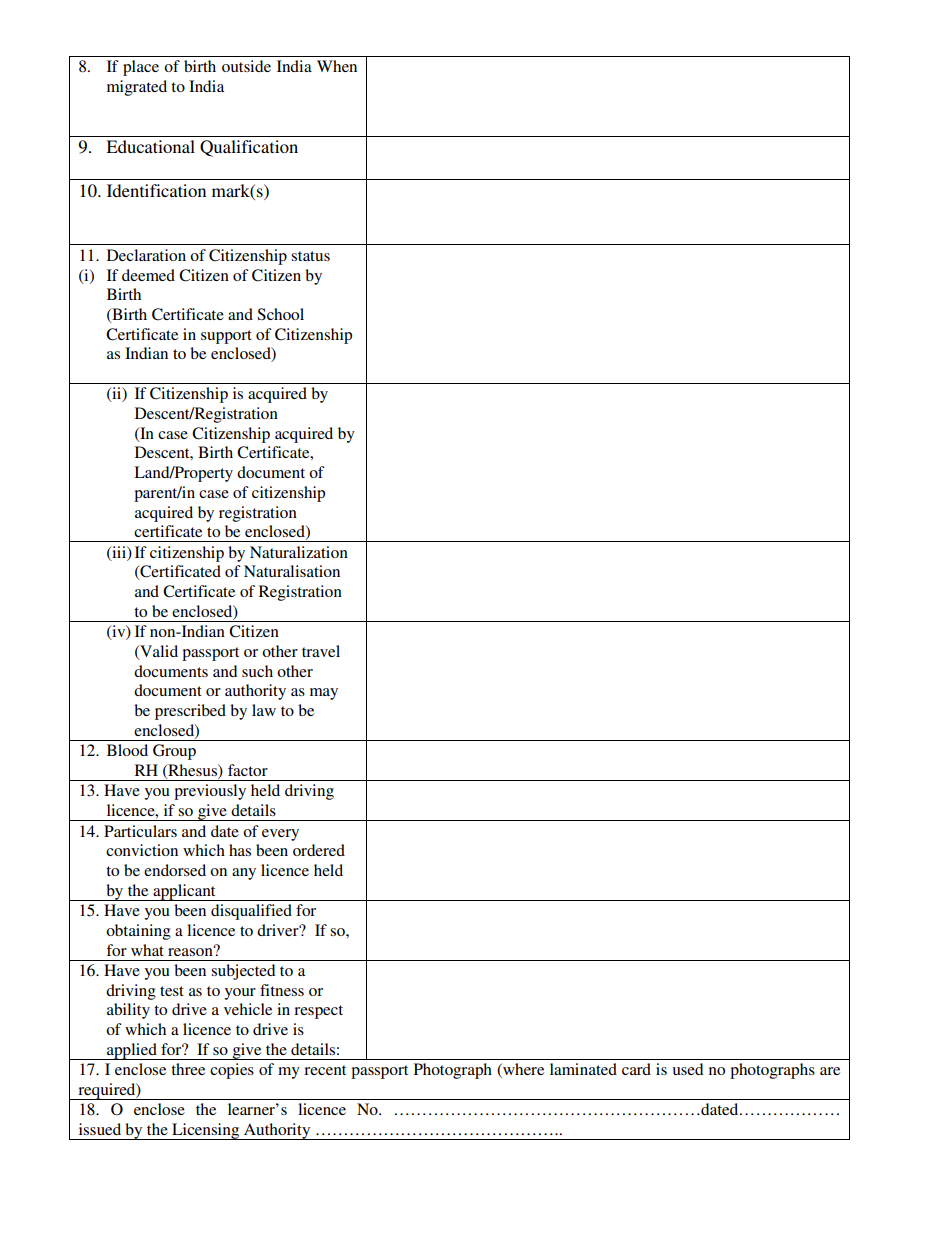  I want to click on such, so click(257, 671).
